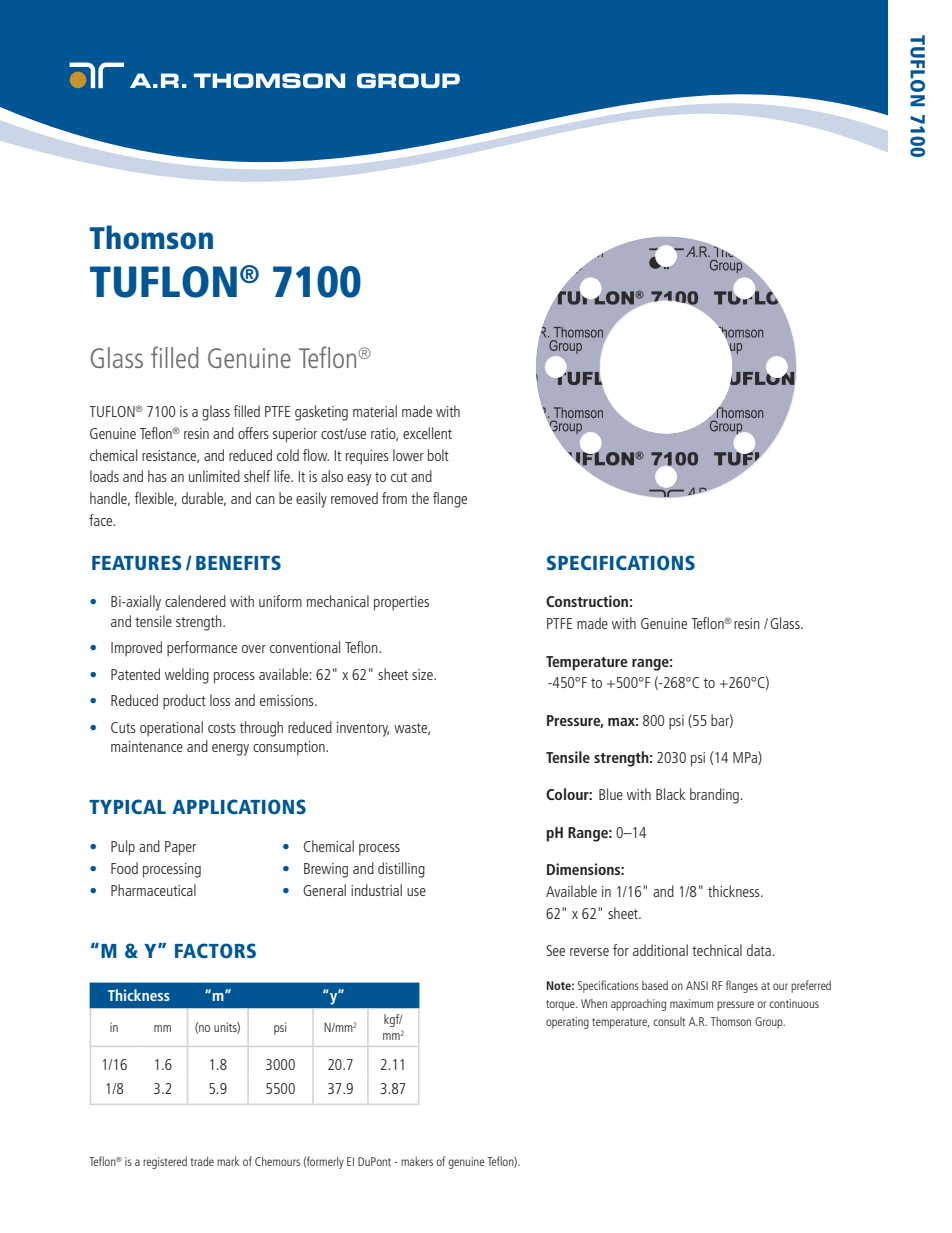 This screenshot has width=952, height=1233. What do you see at coordinates (253, 433) in the screenshot?
I see `offers` at bounding box center [253, 433].
